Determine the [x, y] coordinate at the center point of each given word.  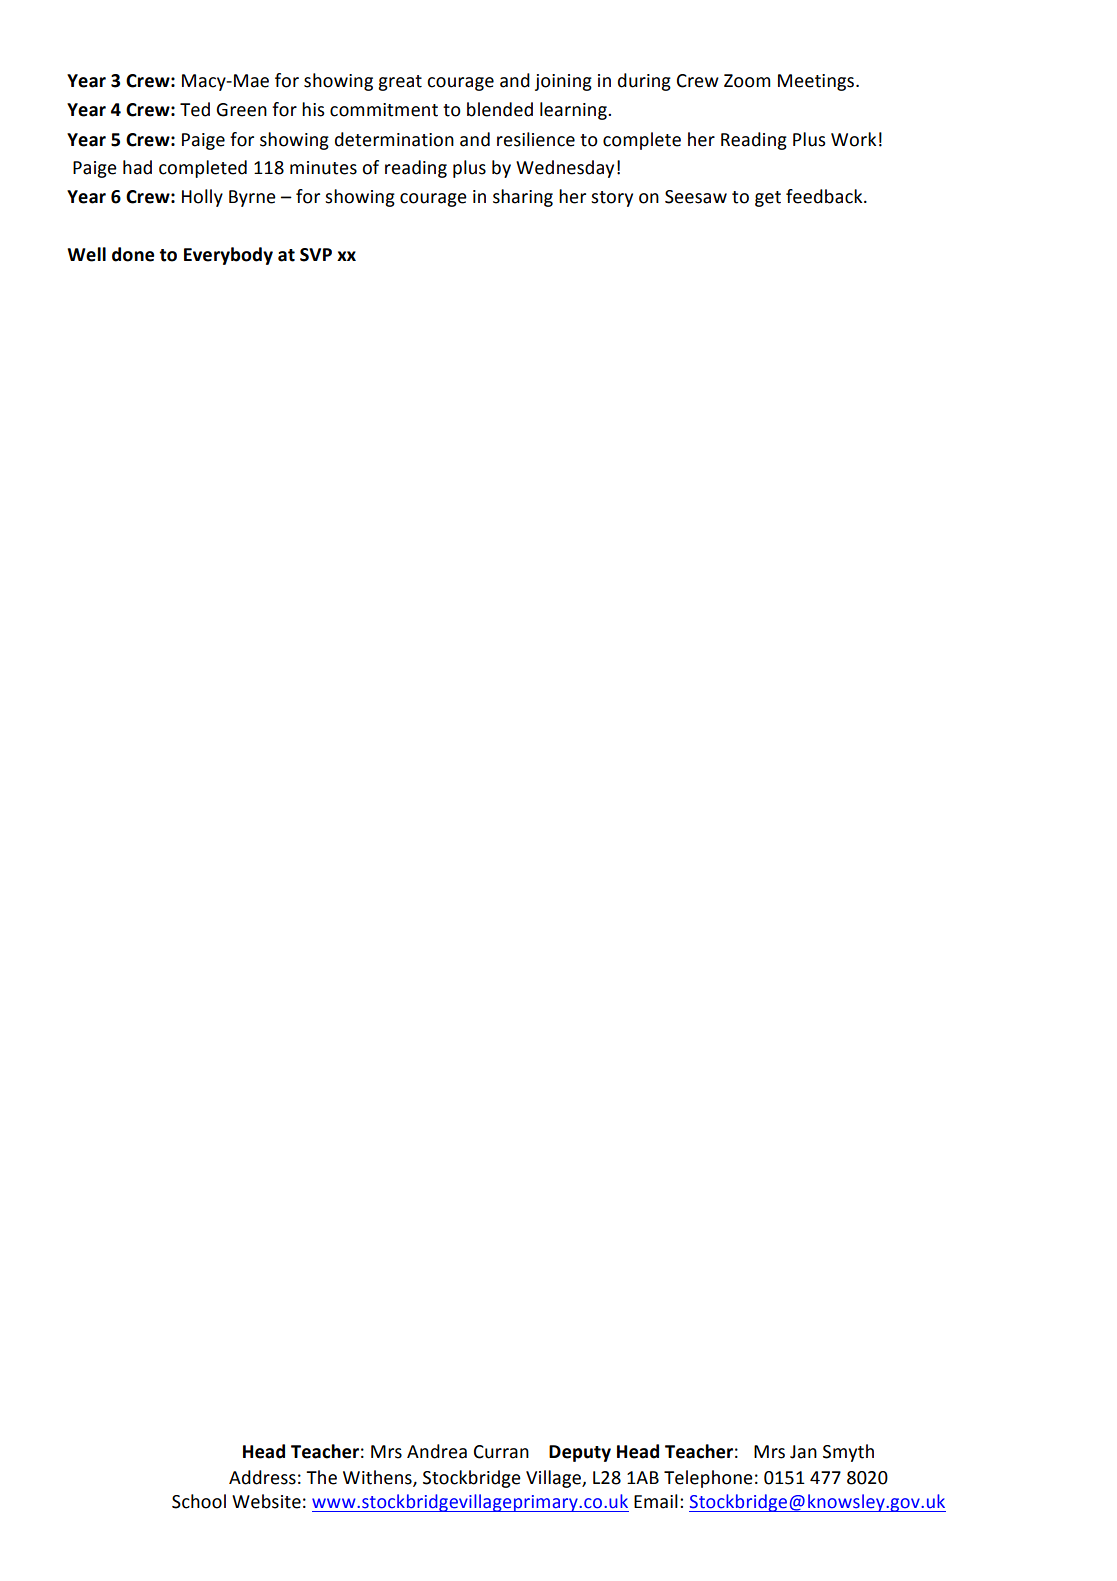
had [137, 167]
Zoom [747, 81]
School [199, 1501]
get [768, 199]
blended [500, 109]
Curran [501, 1452]
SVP [316, 255]
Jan [803, 1452]
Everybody [228, 256]
